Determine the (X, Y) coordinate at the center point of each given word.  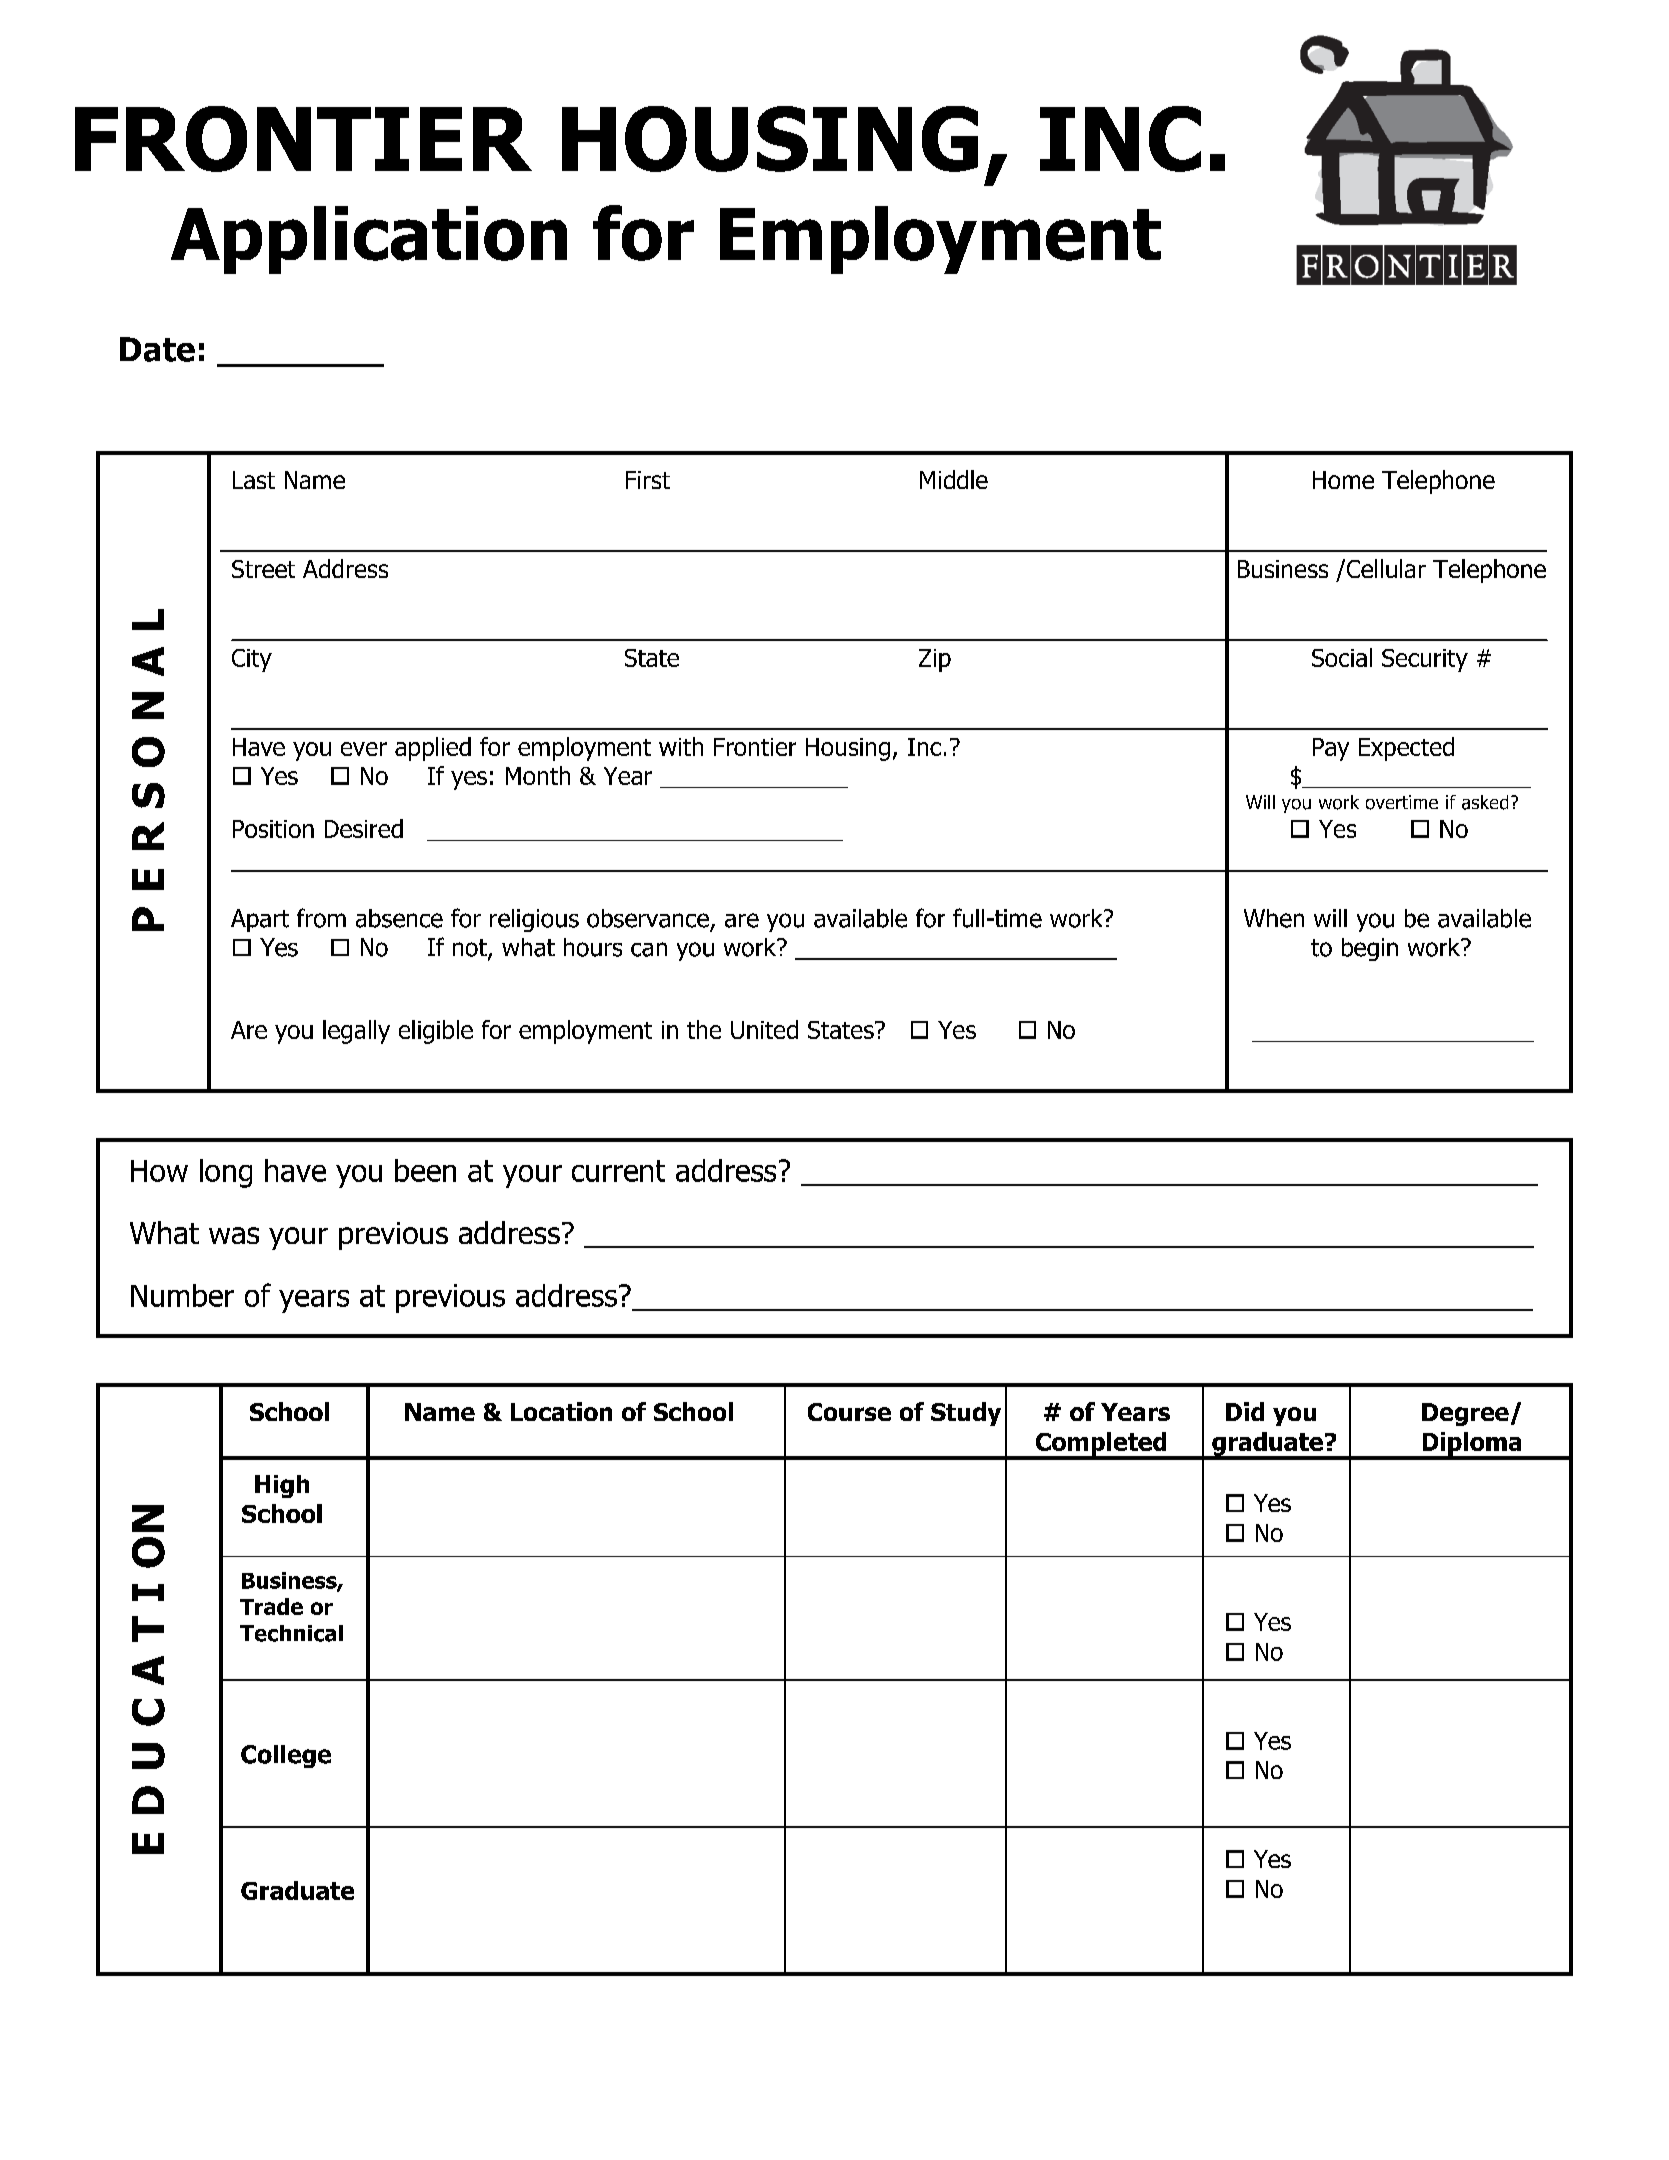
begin (1370, 949)
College (286, 1756)
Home (1343, 480)
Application (369, 240)
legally (356, 1032)
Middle (954, 479)
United (764, 1029)
